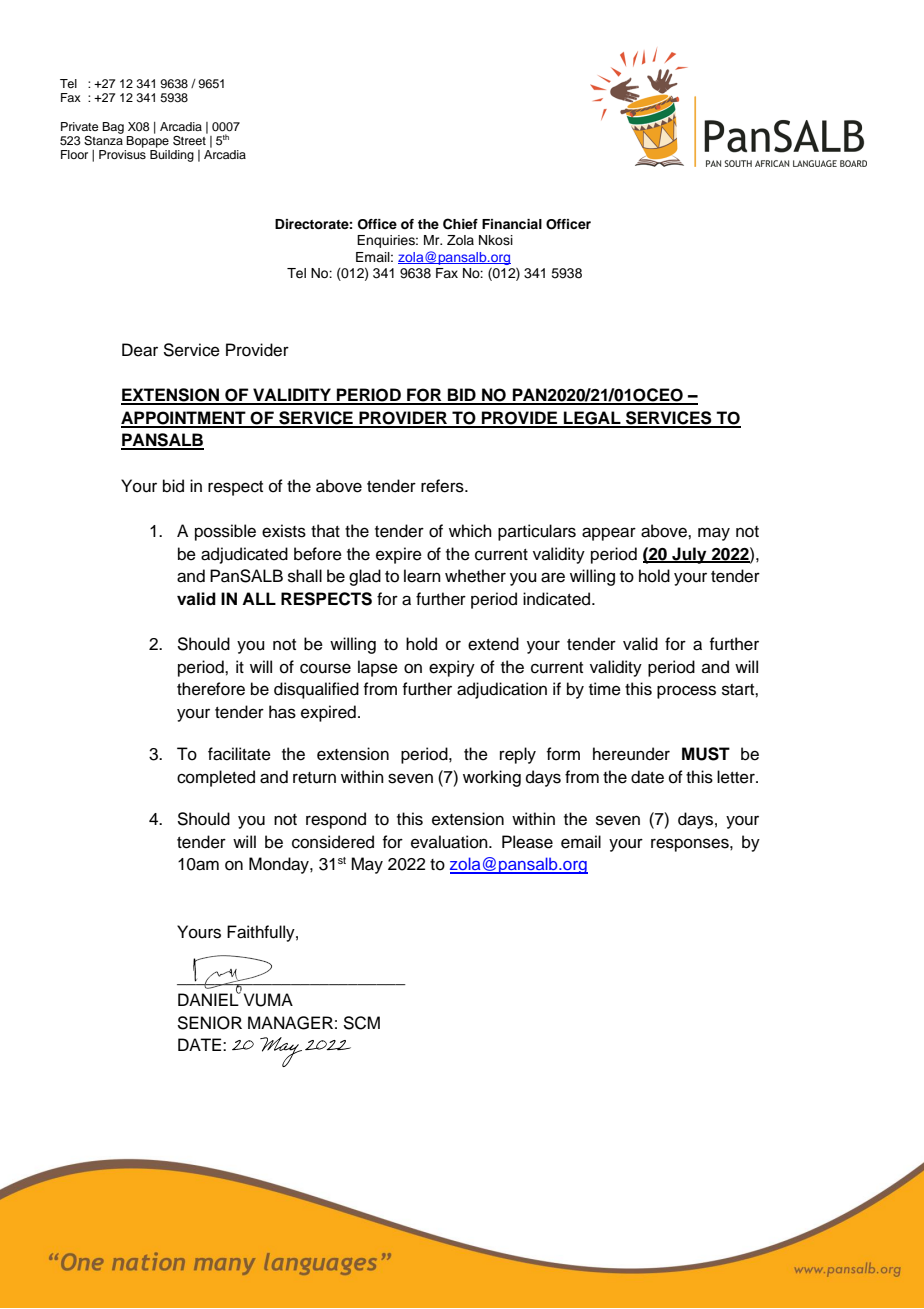  I want to click on adjudicated, so click(244, 555).
